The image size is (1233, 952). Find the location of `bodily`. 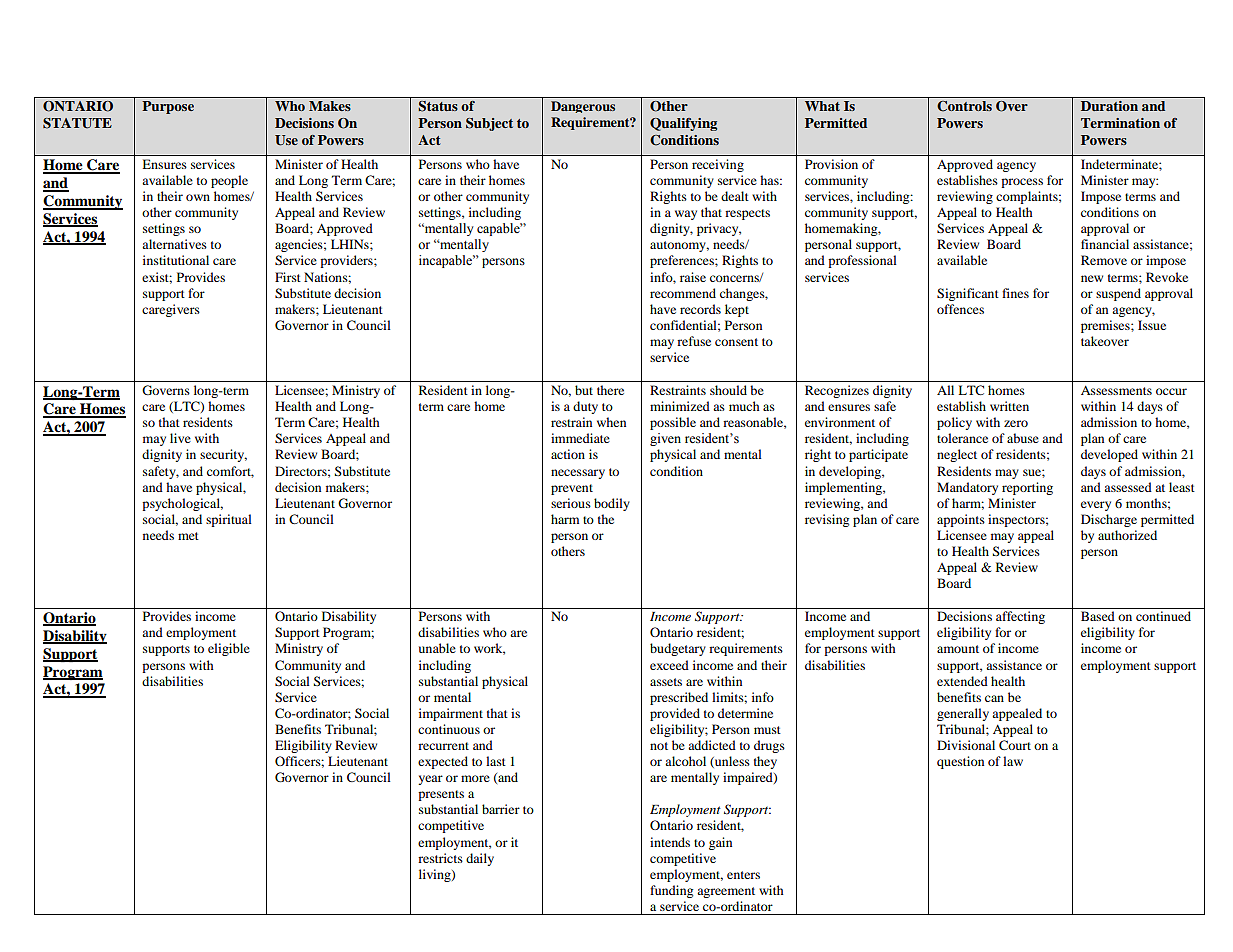

bodily is located at coordinates (612, 504).
